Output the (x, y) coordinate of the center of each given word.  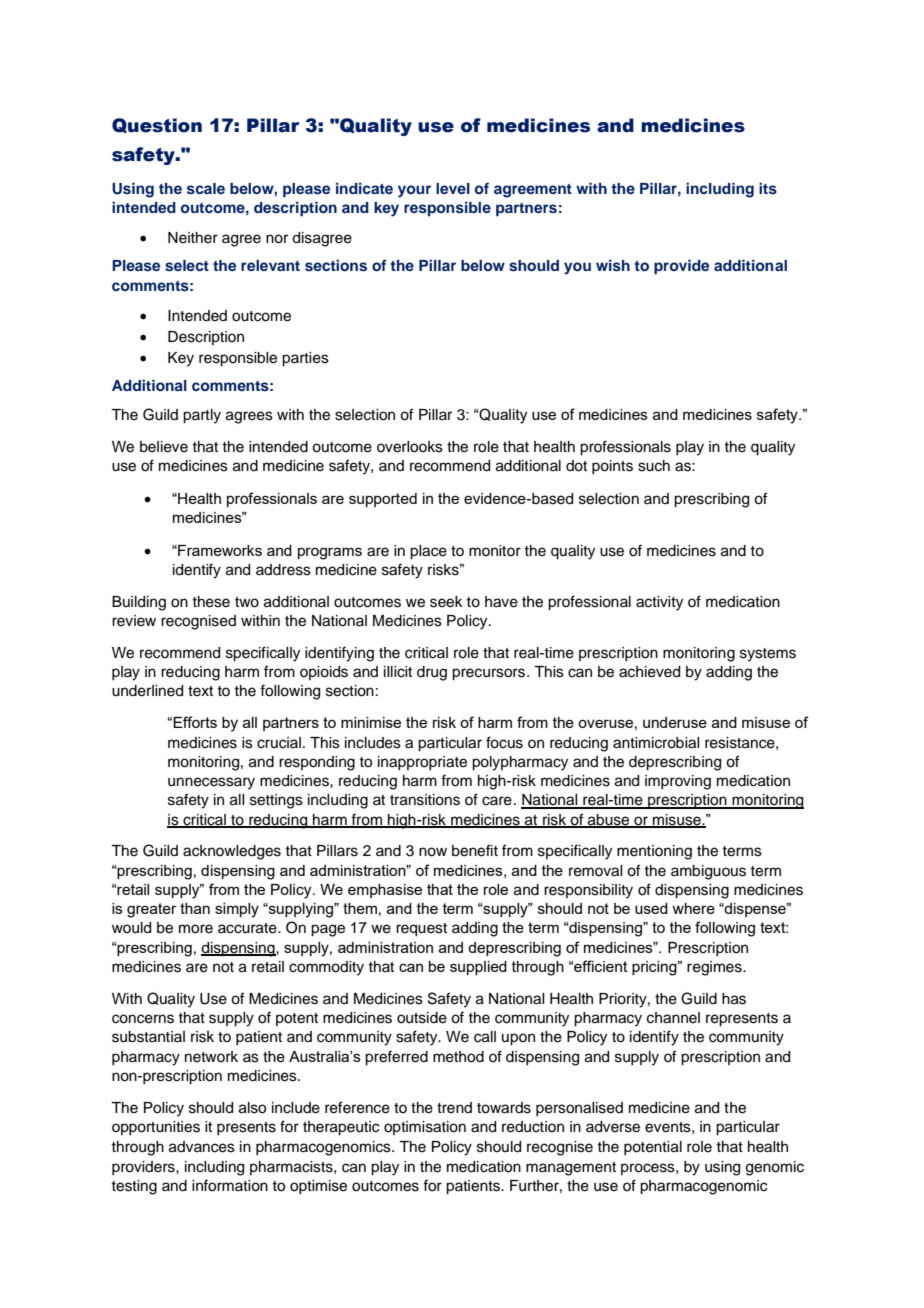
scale (206, 189)
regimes (715, 968)
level (453, 188)
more (196, 929)
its (768, 188)
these (211, 602)
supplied (478, 968)
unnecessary (211, 783)
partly (202, 416)
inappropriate (422, 763)
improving (678, 782)
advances (202, 1147)
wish (613, 265)
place (428, 552)
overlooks (410, 447)
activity (659, 603)
